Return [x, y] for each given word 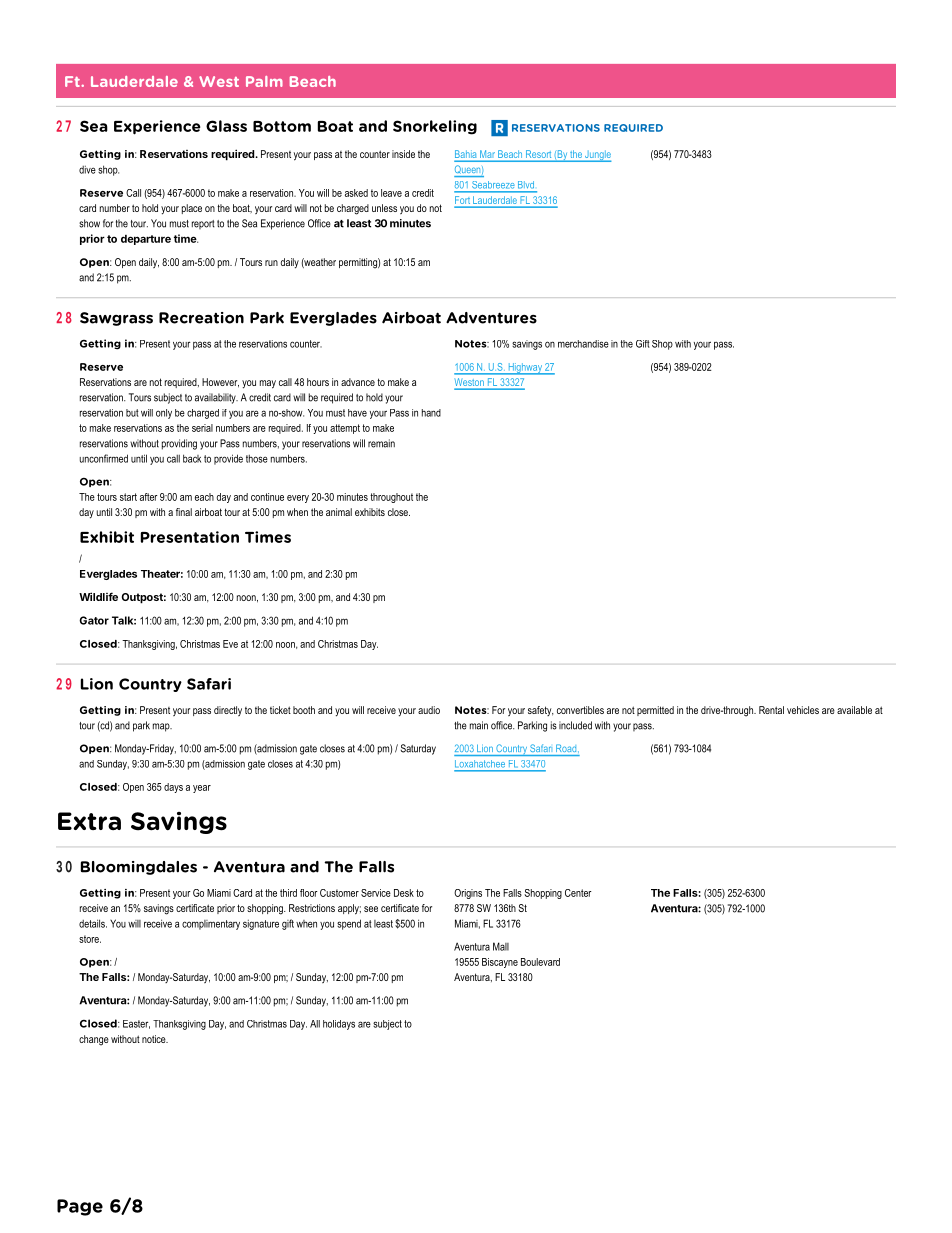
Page [80, 1207]
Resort [539, 155]
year [202, 789]
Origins [468, 894]
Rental [771, 710]
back [192, 458]
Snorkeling [435, 127]
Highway [525, 369]
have [357, 413]
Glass [226, 126]
